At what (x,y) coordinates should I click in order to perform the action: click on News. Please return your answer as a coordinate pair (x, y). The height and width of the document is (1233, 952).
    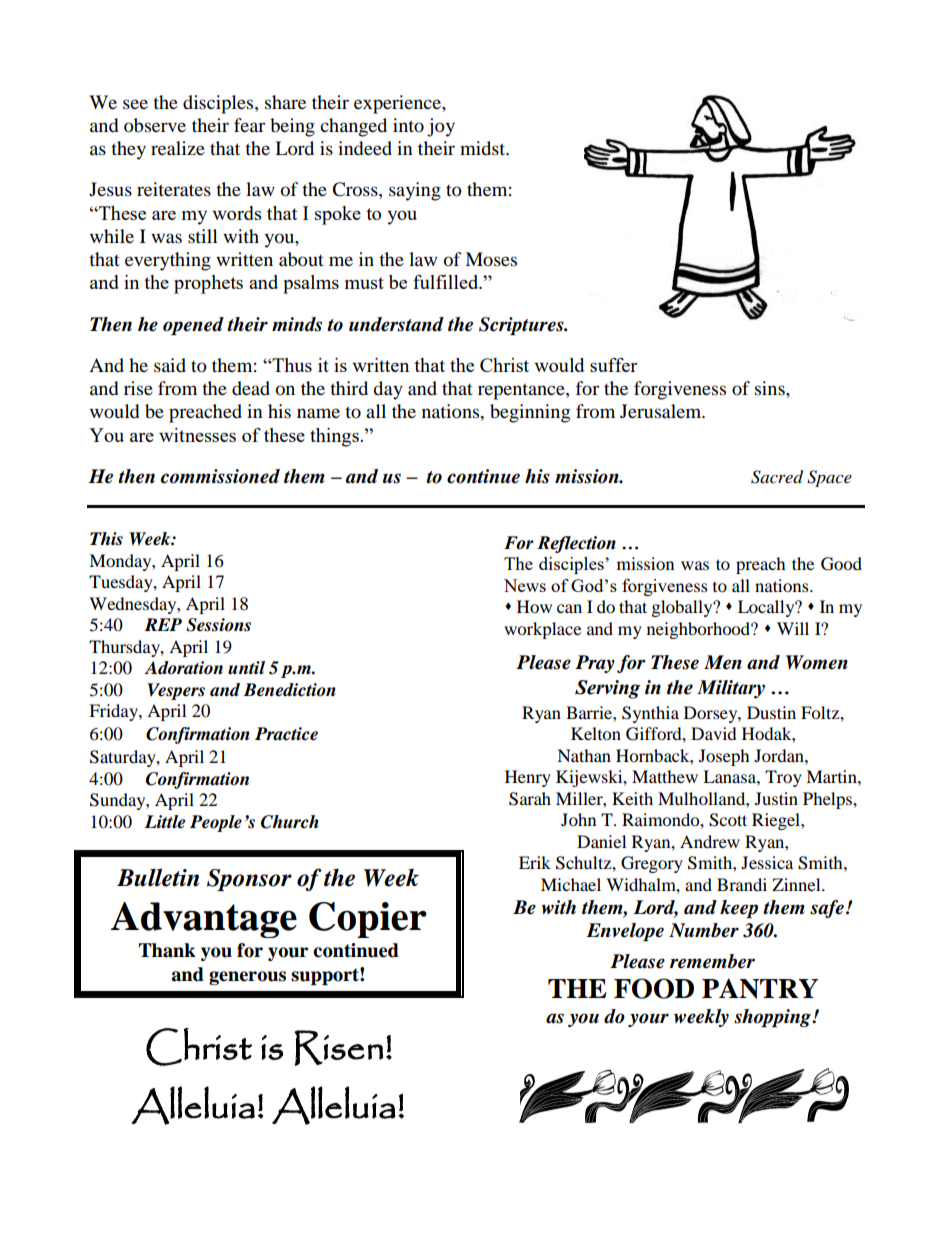
    Looking at the image, I should click on (525, 585).
